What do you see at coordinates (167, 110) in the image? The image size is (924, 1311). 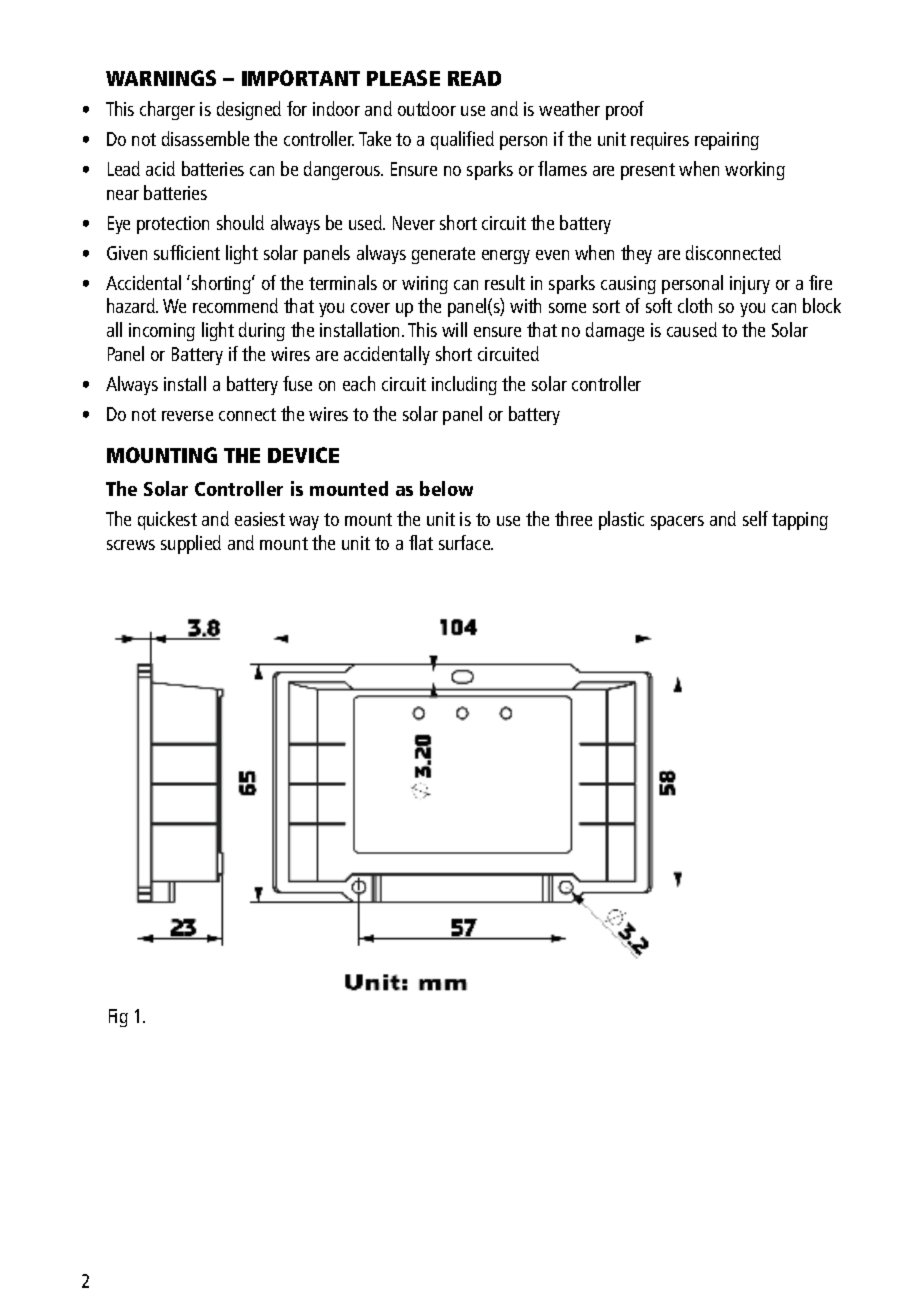 I see `charger` at bounding box center [167, 110].
